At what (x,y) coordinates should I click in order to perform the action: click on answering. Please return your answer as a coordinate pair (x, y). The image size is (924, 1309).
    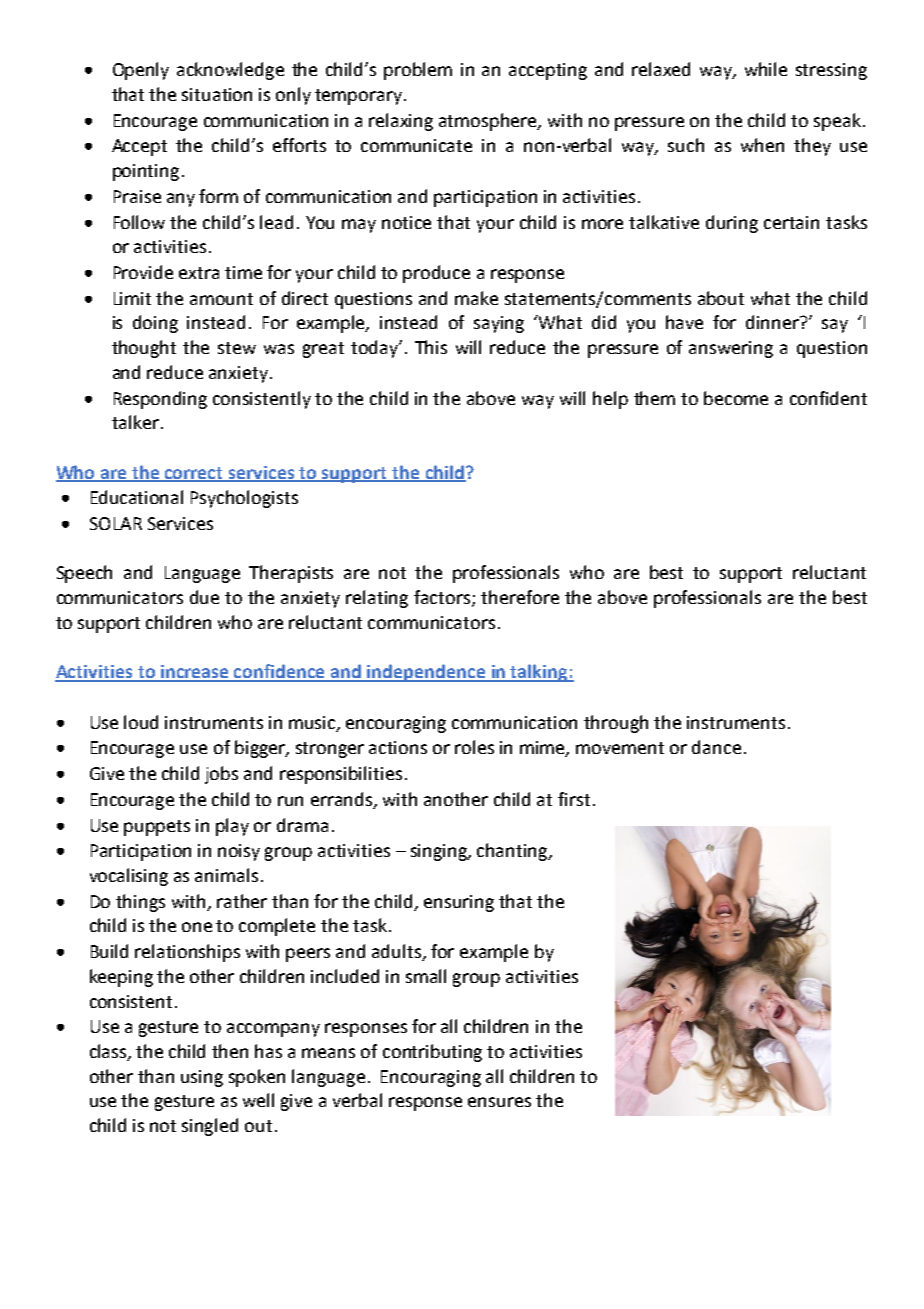
    Looking at the image, I should click on (731, 349).
